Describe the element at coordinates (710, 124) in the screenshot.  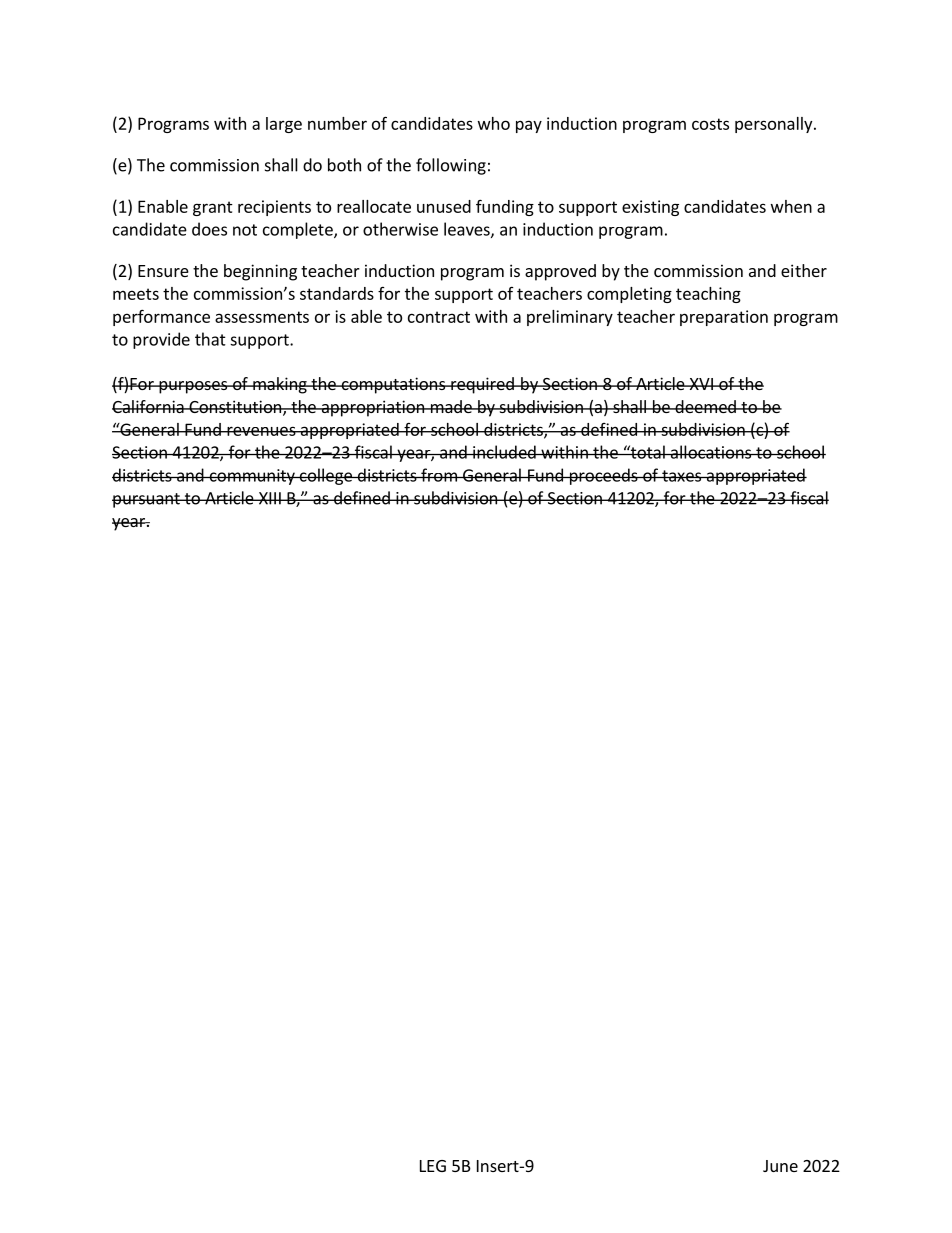
I see `costs` at that location.
